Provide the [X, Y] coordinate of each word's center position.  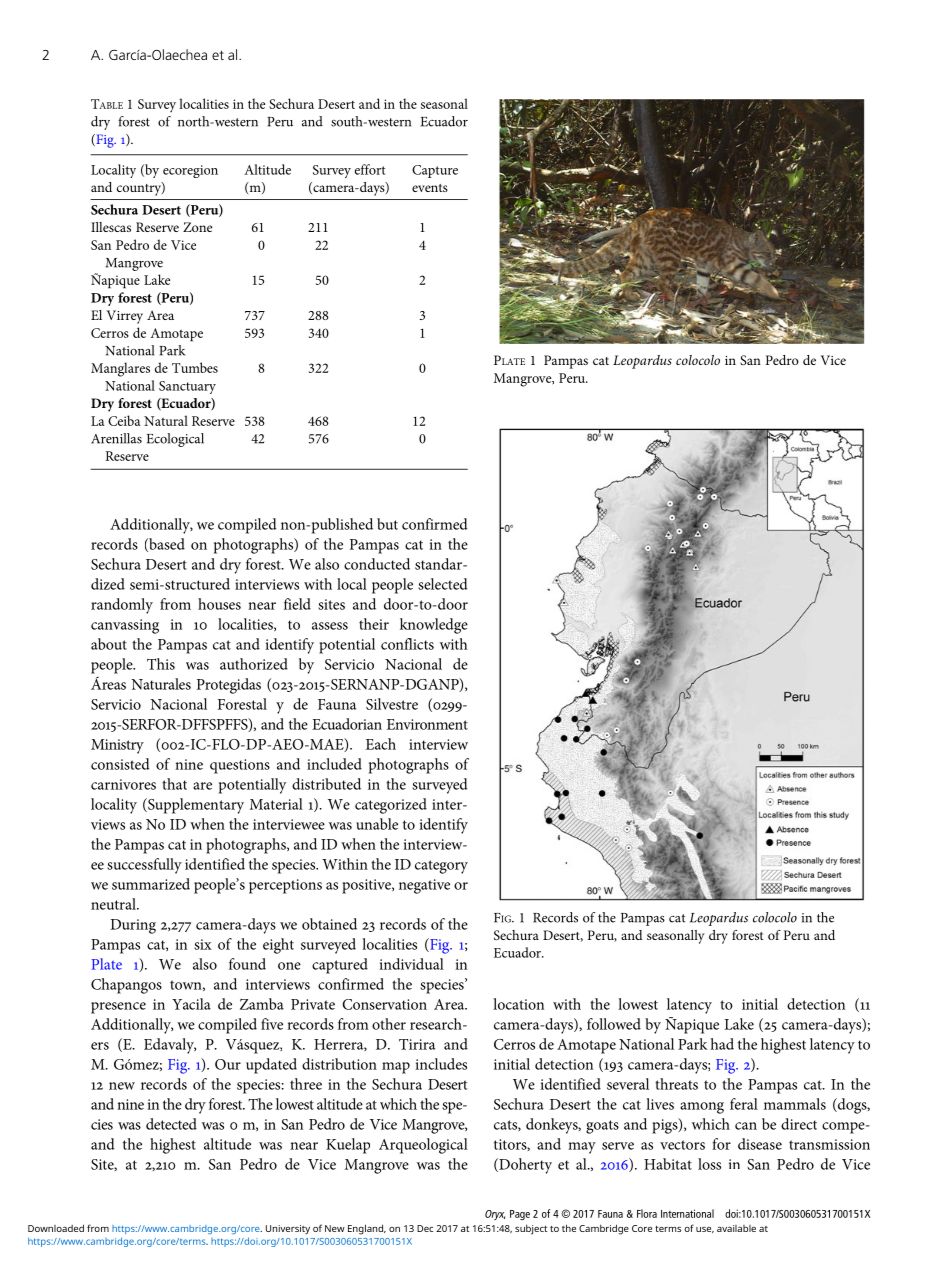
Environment [427, 724]
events [430, 188]
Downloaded [56, 1228]
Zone [197, 227]
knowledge [434, 626]
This [161, 664]
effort [370, 169]
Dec [425, 1228]
